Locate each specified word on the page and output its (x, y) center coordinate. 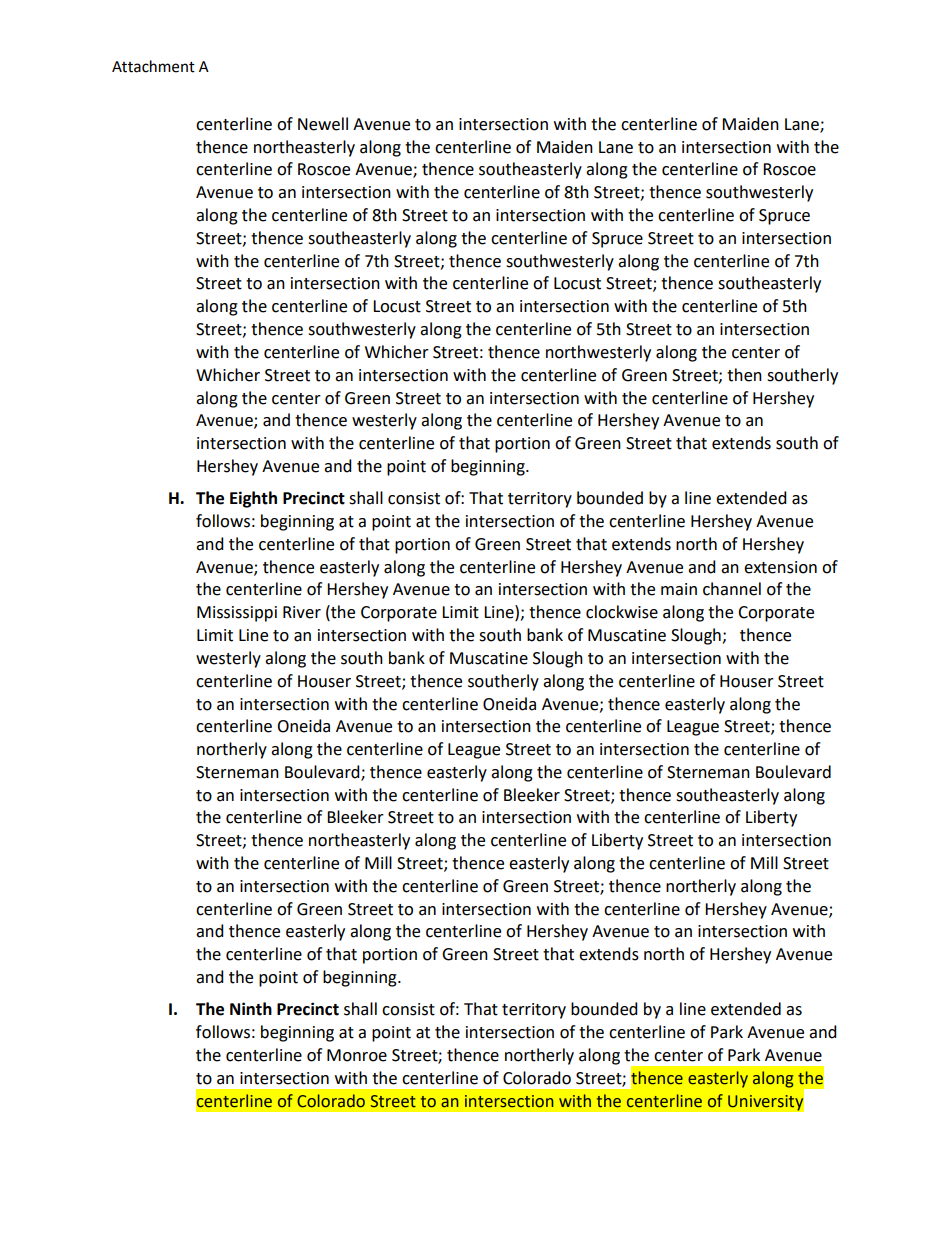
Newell (323, 124)
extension (780, 567)
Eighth (253, 499)
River (302, 612)
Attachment (153, 66)
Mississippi (237, 614)
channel (732, 589)
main (679, 589)
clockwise (622, 612)
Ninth (251, 1009)
